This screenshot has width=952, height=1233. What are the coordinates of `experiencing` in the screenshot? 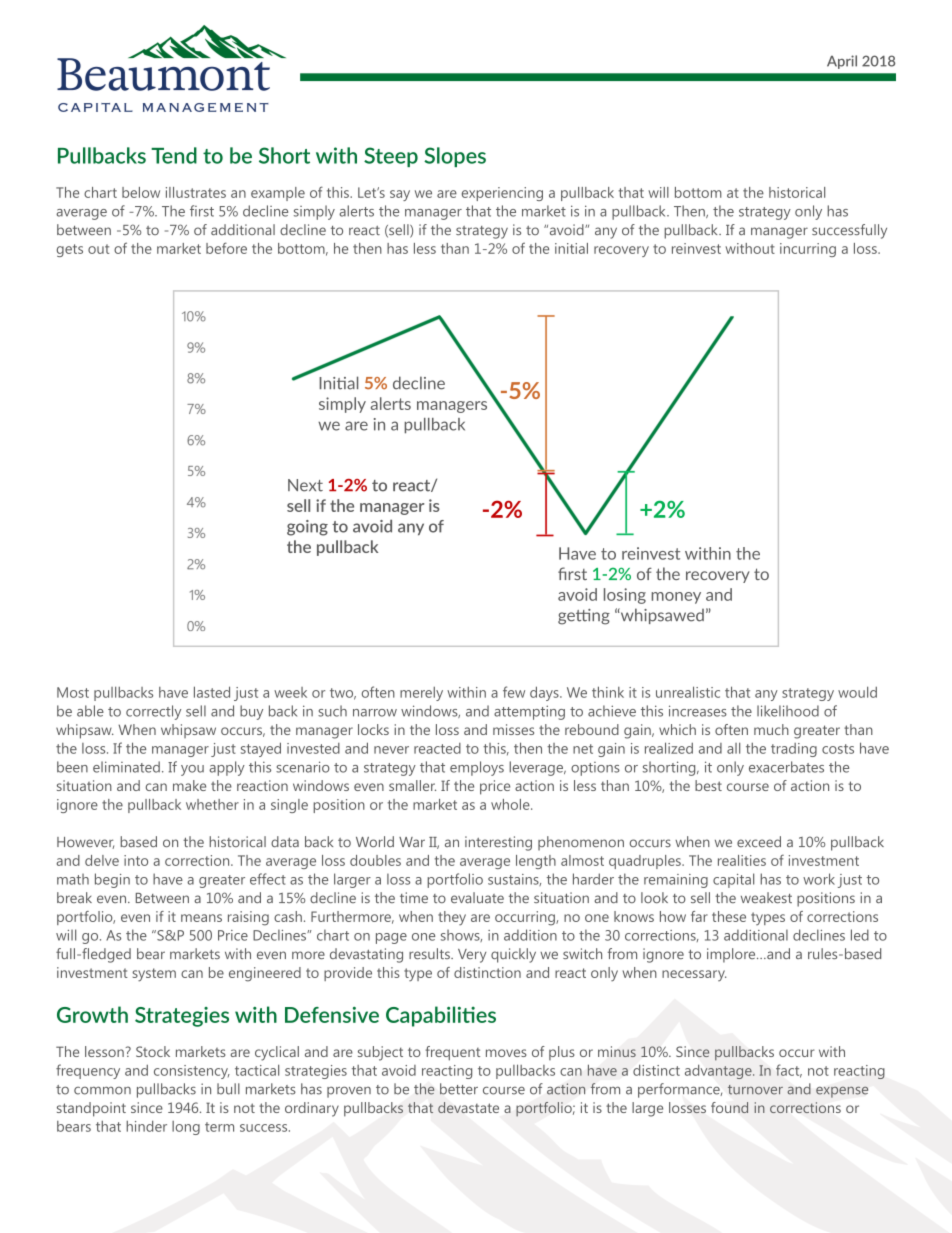 It's located at (502, 194).
